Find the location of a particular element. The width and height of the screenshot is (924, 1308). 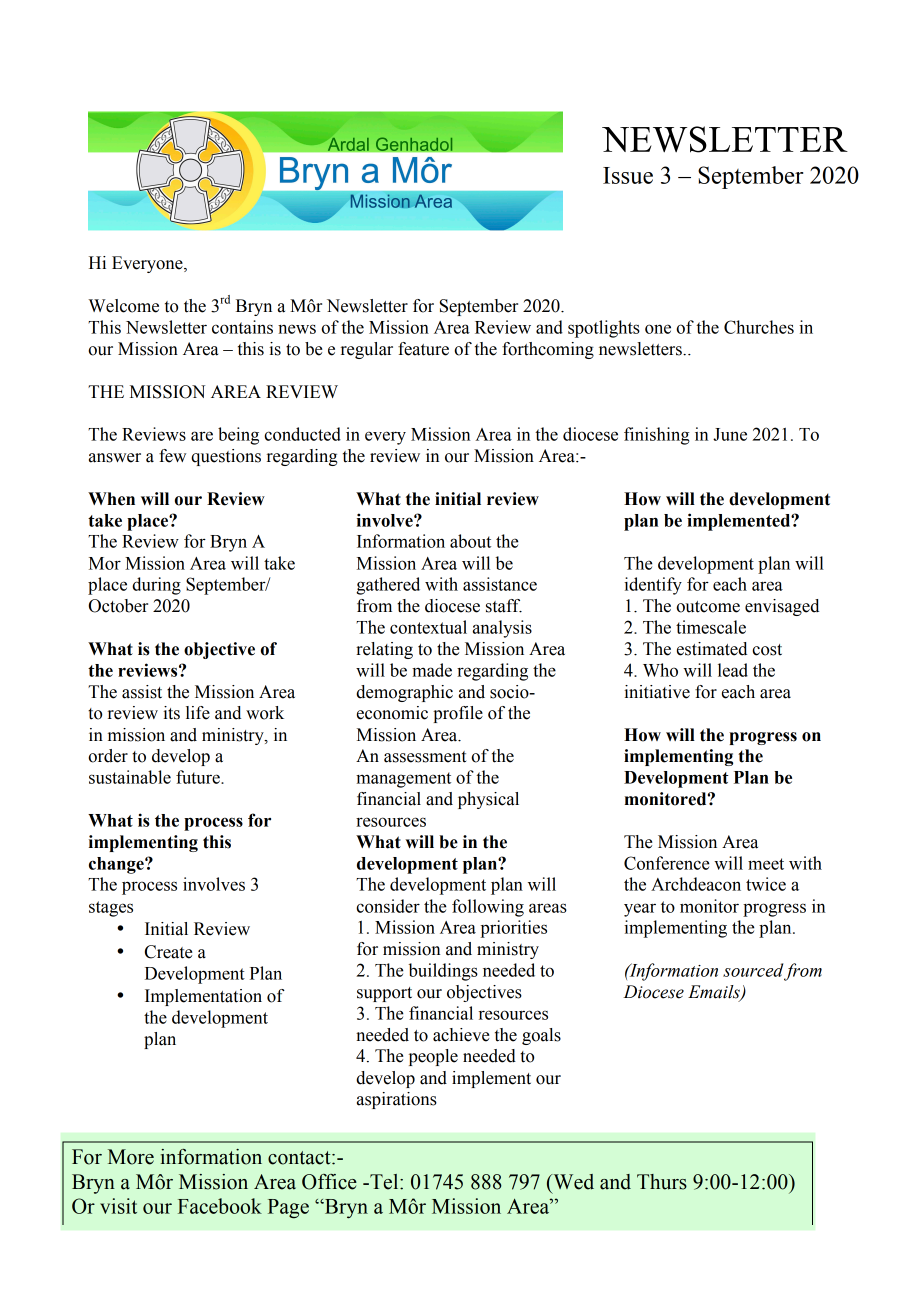

Conference is located at coordinates (667, 863).
